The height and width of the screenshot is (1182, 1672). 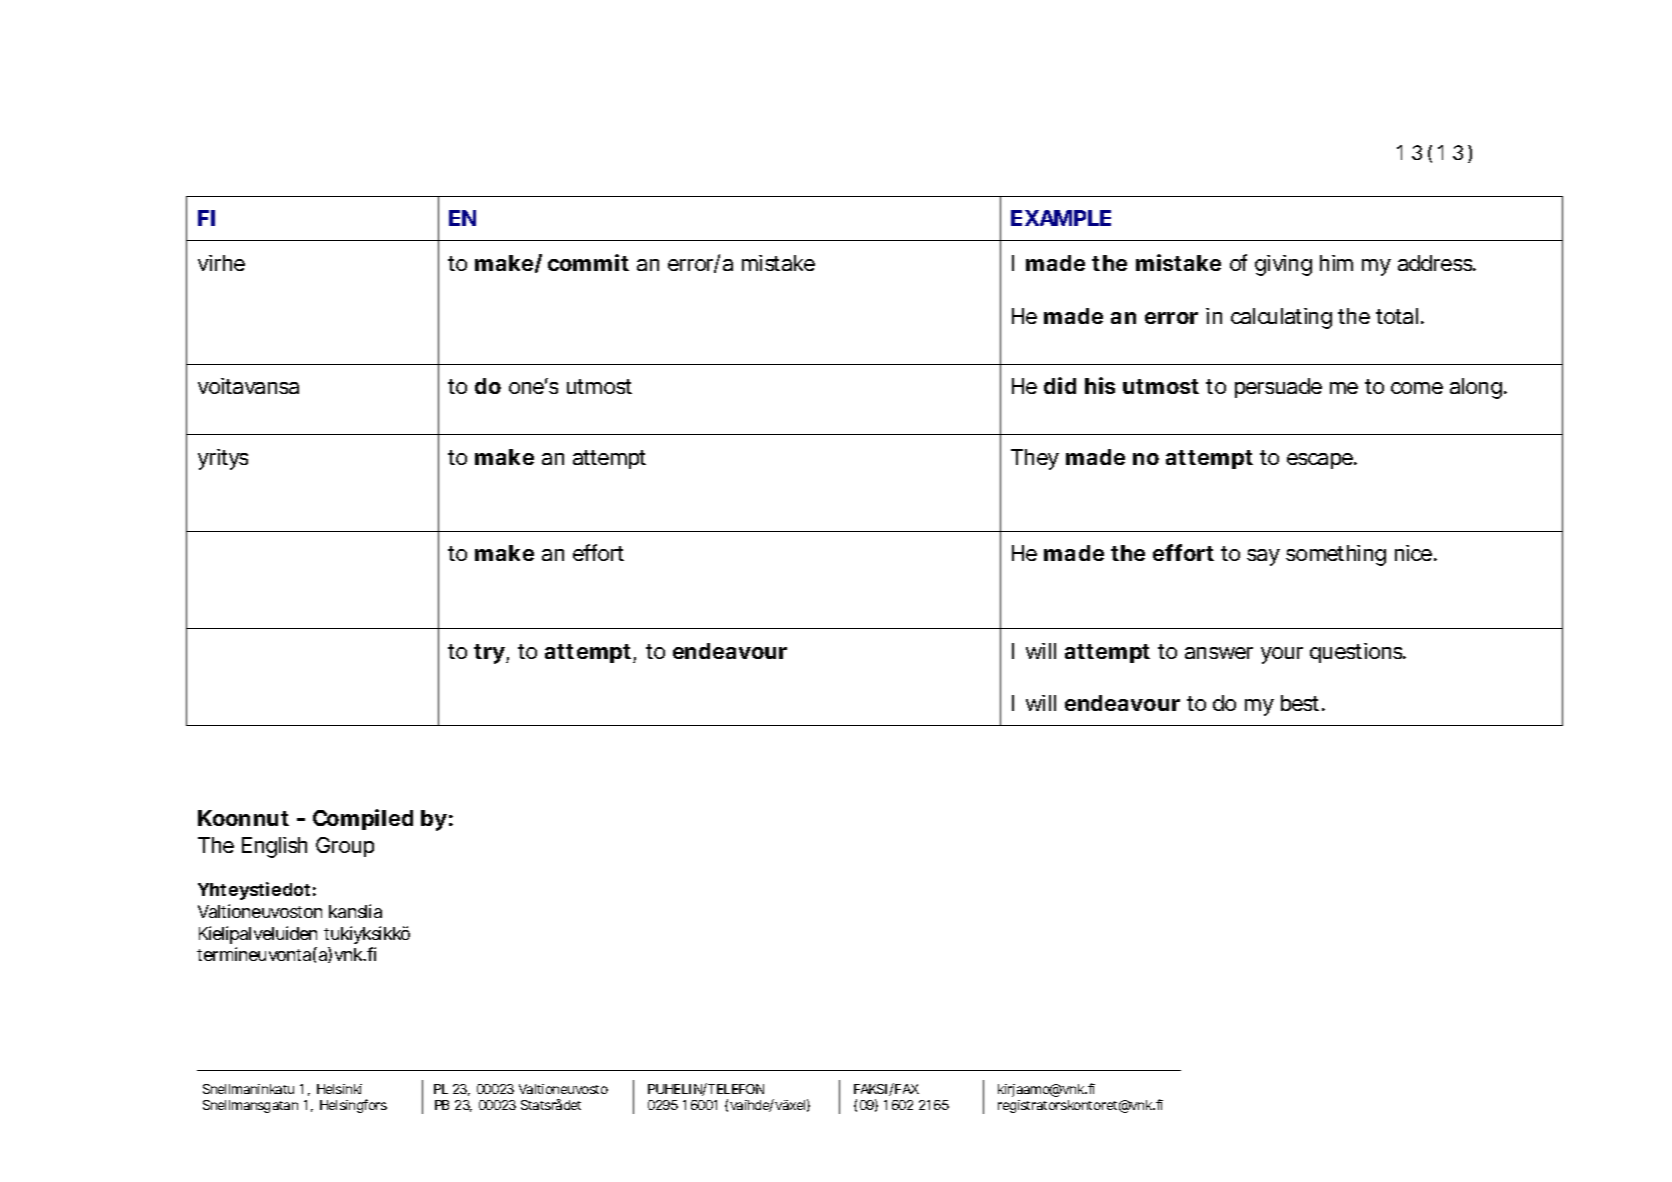 What do you see at coordinates (1357, 653) in the screenshot?
I see `questions` at bounding box center [1357, 653].
